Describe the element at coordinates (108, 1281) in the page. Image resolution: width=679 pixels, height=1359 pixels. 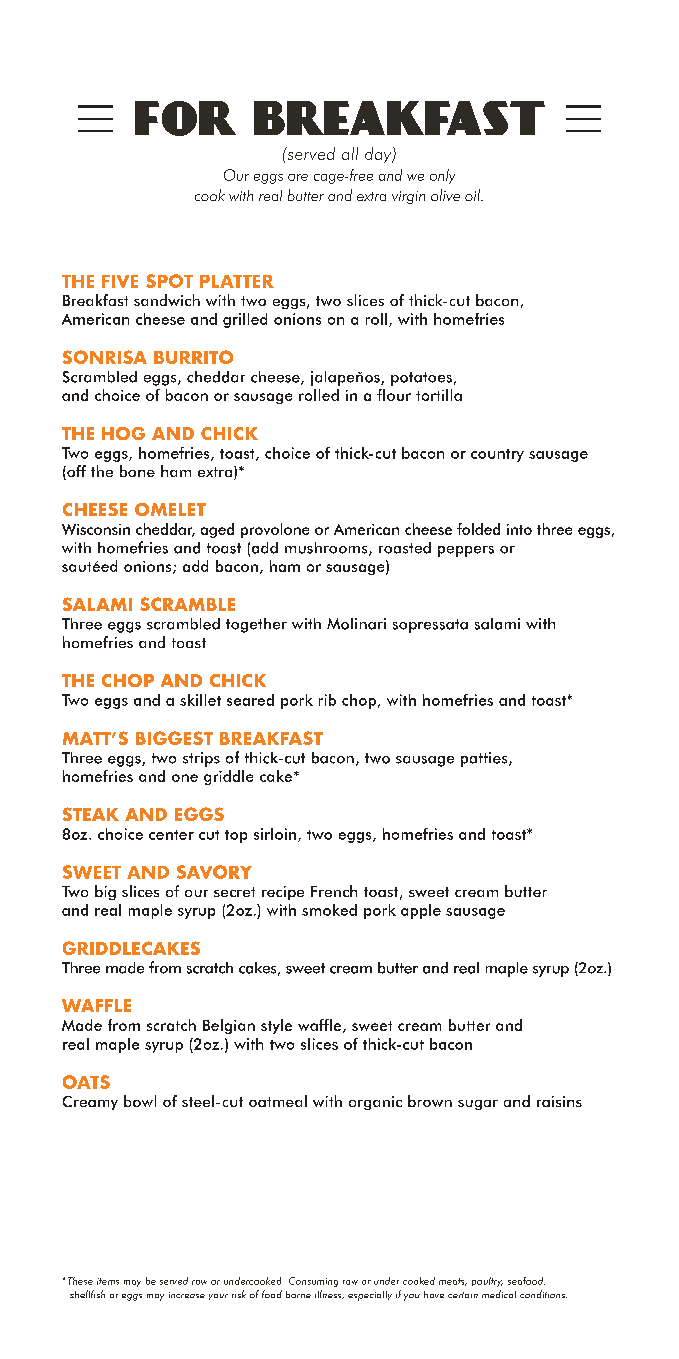
I see `items` at that location.
